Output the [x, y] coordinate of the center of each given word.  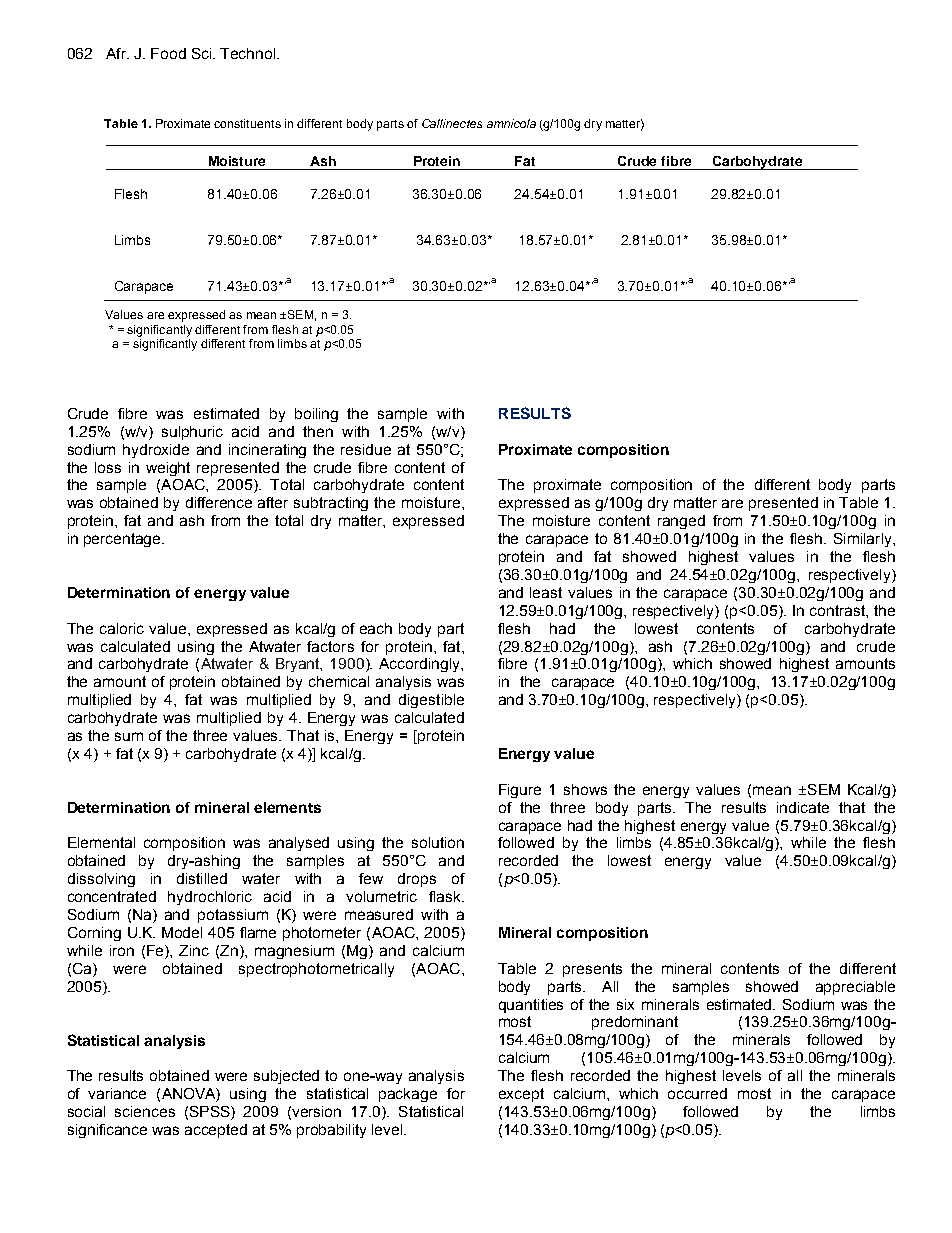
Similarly [864, 540]
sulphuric [192, 433]
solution [438, 842]
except [521, 1095]
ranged [681, 522]
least [546, 592]
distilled [202, 878]
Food [168, 53]
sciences [145, 1111]
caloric [122, 628]
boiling [316, 415]
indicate [803, 807]
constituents [247, 123]
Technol [249, 53]
